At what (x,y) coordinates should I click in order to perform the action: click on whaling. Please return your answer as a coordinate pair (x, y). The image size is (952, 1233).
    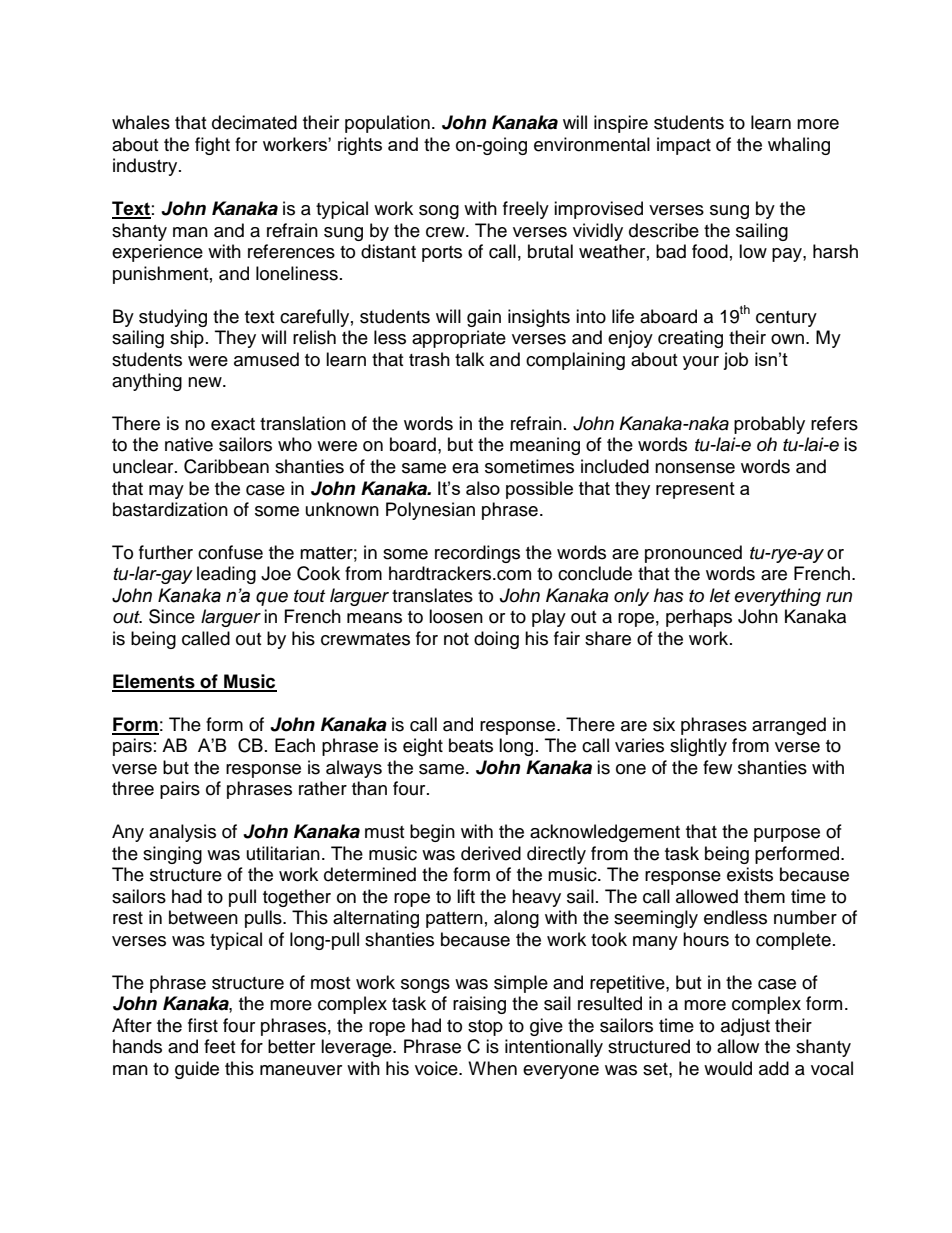
    Looking at the image, I should click on (799, 146).
